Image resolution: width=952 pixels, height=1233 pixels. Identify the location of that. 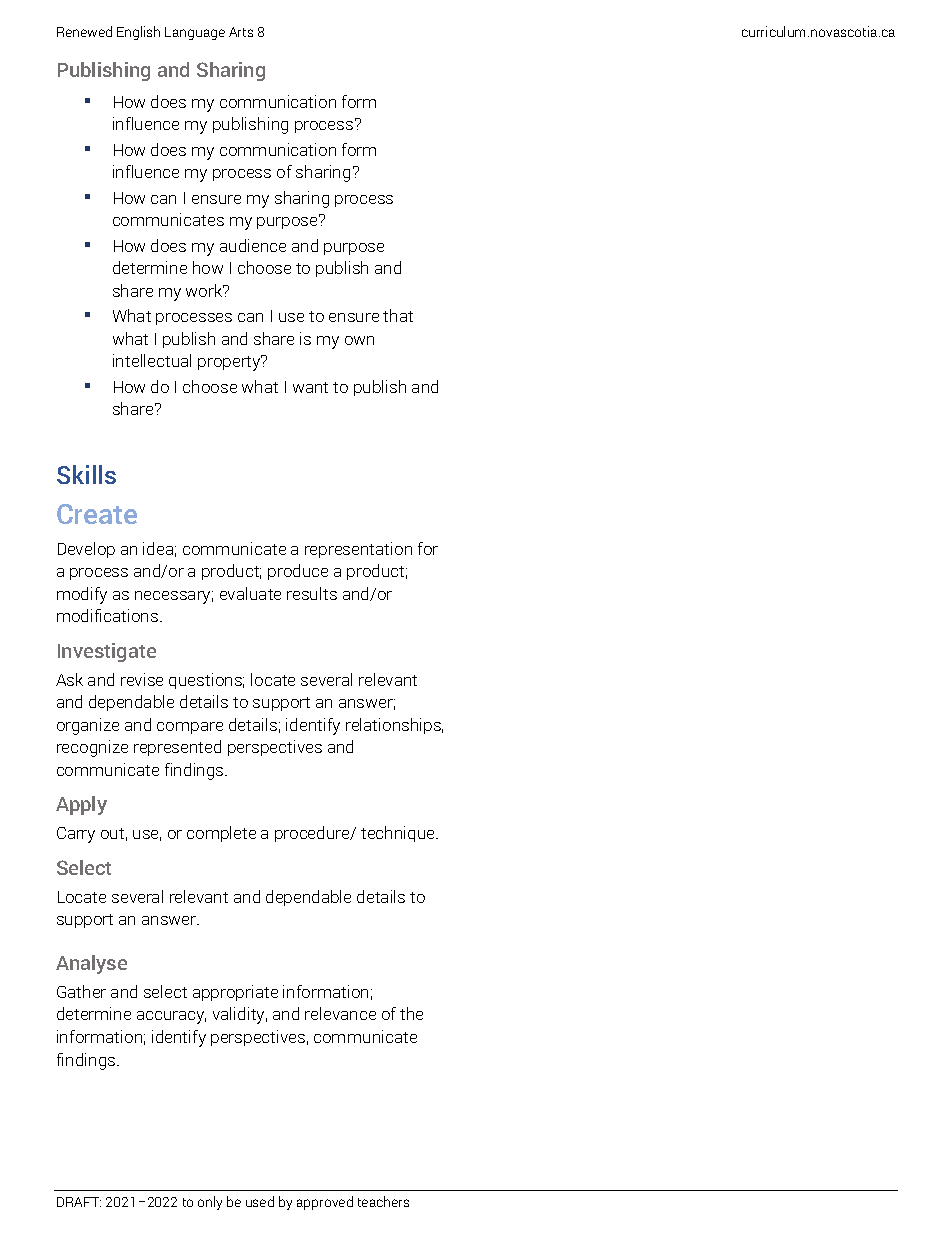
(398, 315).
